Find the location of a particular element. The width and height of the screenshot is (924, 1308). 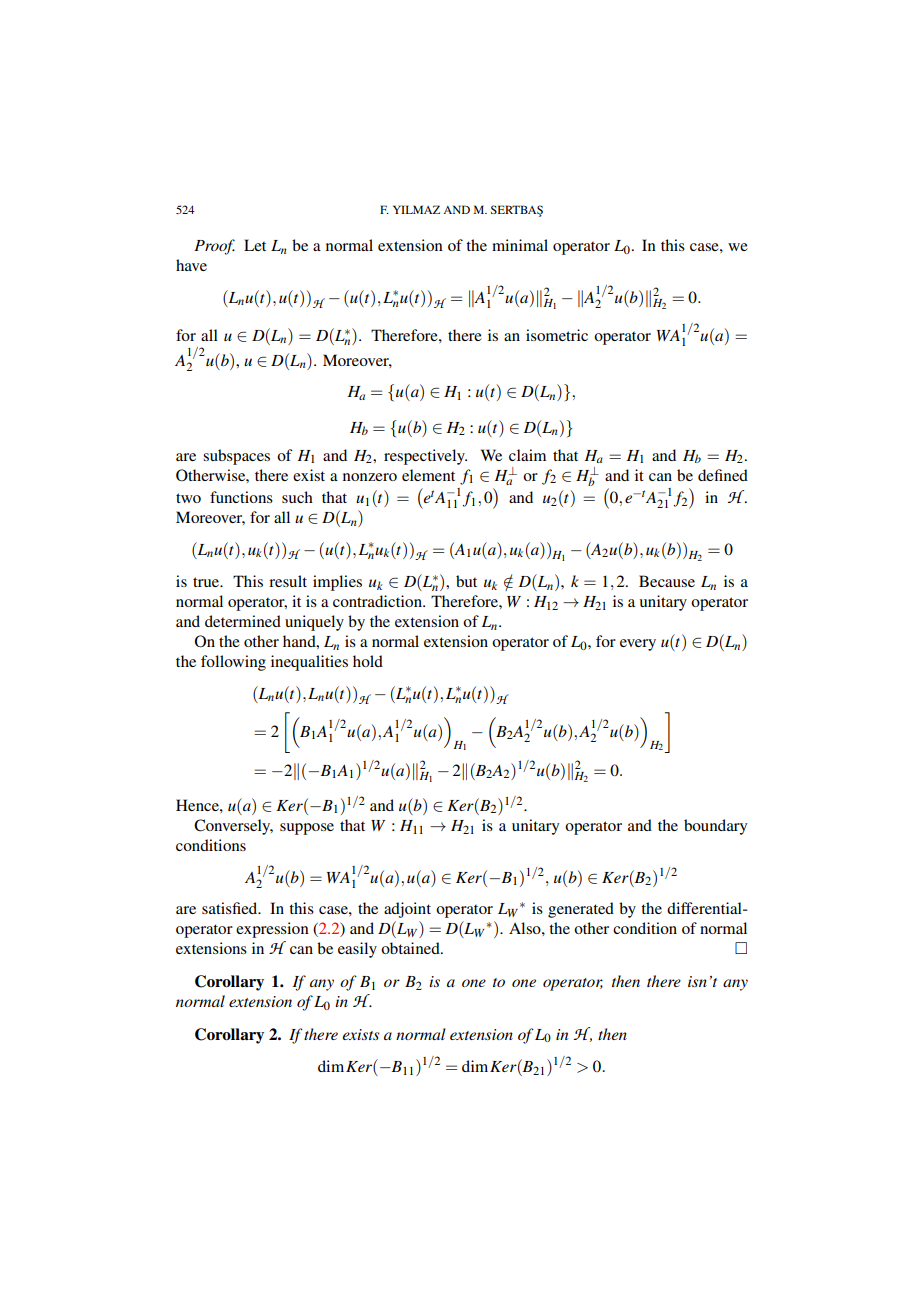

minimal is located at coordinates (520, 245).
